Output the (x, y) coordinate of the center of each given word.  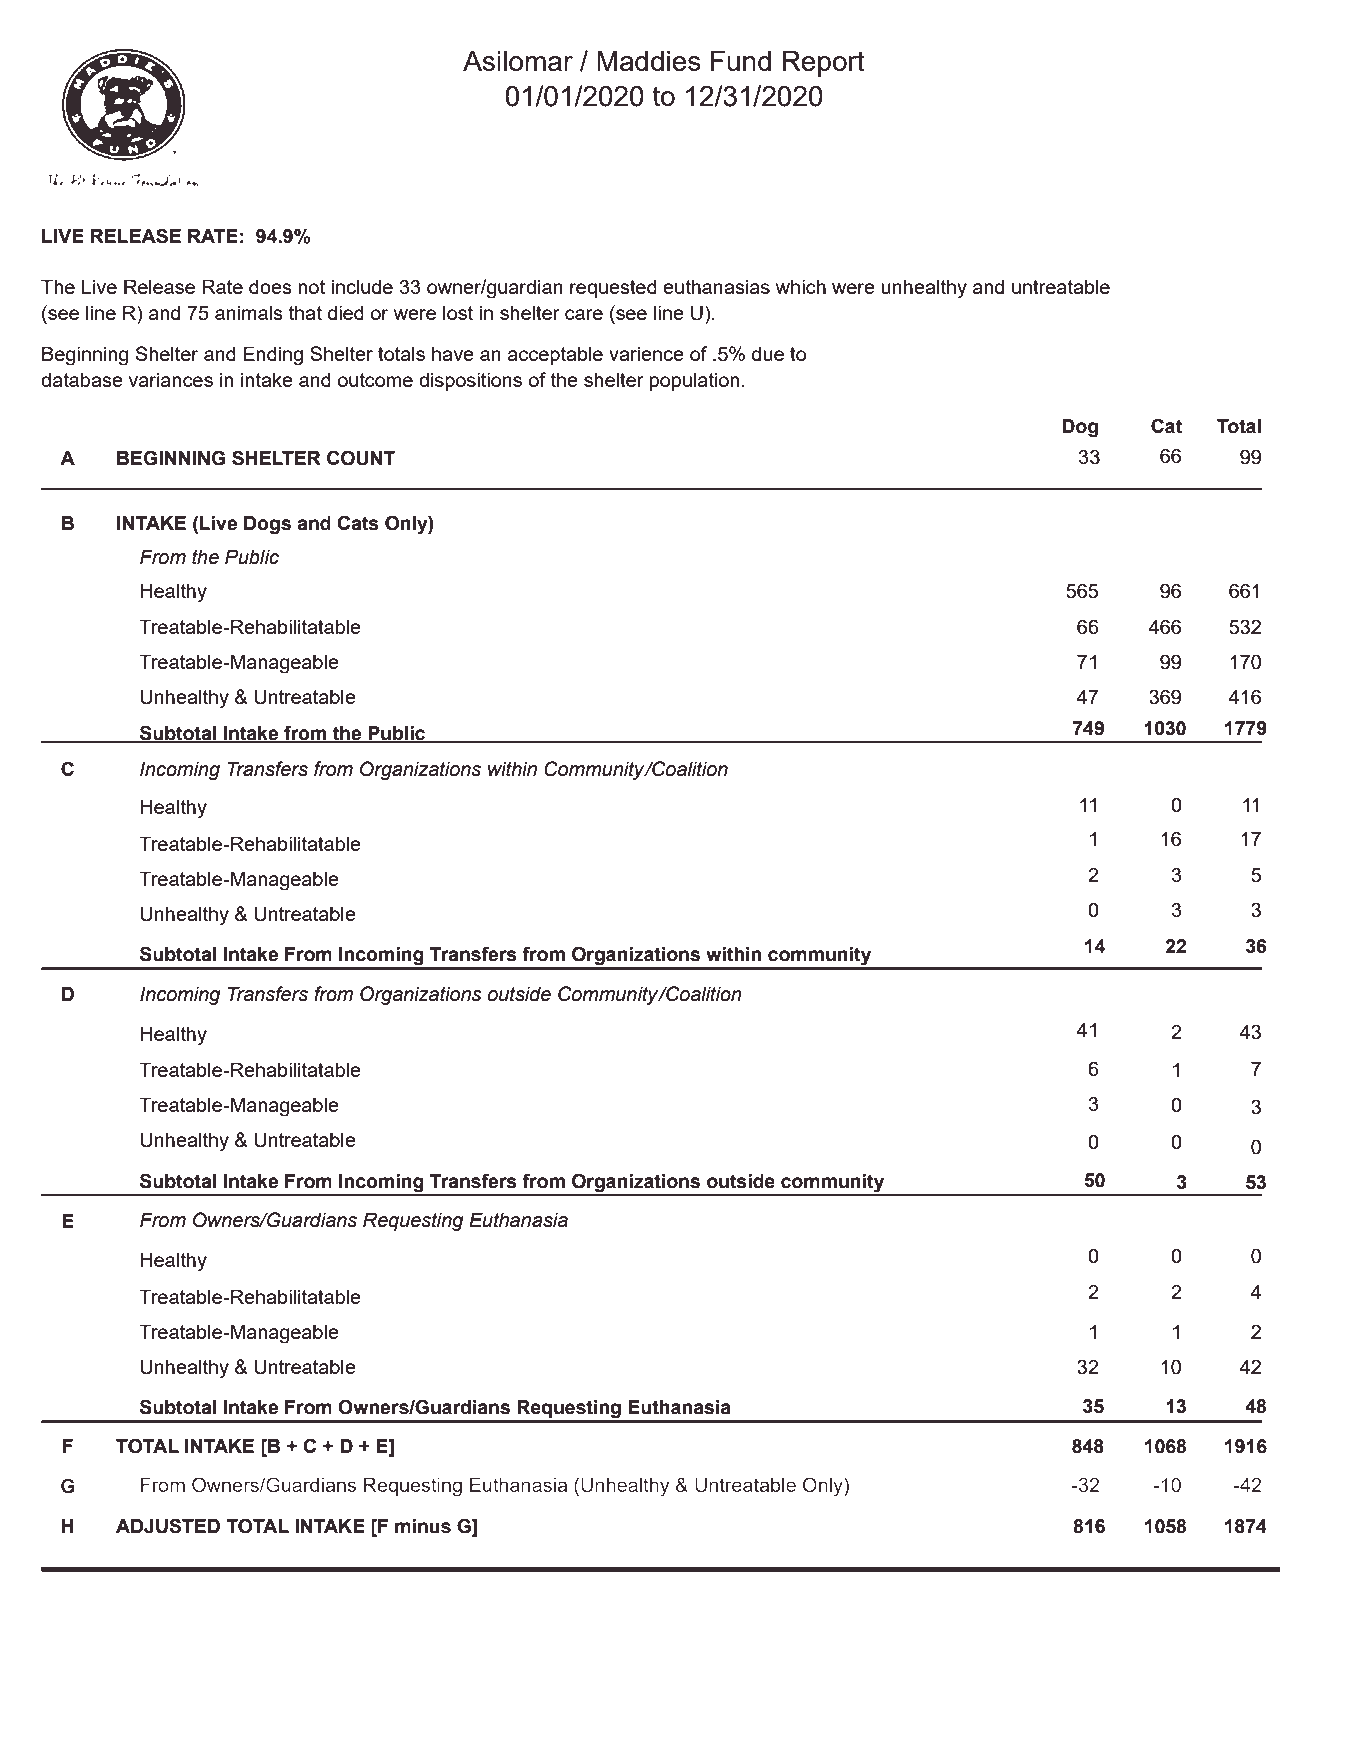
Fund (741, 61)
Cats (358, 523)
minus (423, 1526)
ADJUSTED (168, 1526)
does (270, 286)
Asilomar (518, 61)
